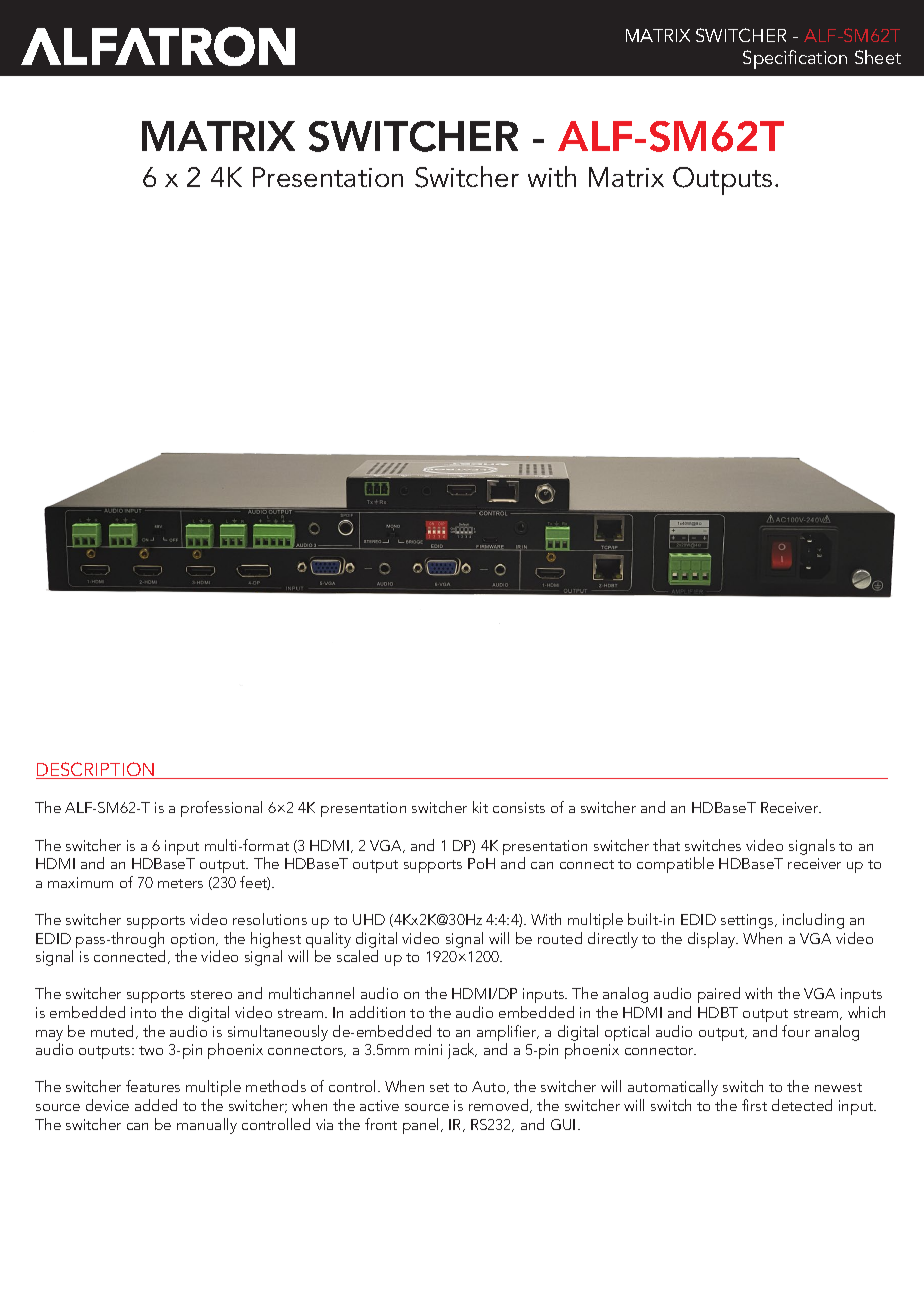 This image has width=924, height=1307. Describe the element at coordinates (96, 770) in the image. I see `DESCRIPTION` at that location.
